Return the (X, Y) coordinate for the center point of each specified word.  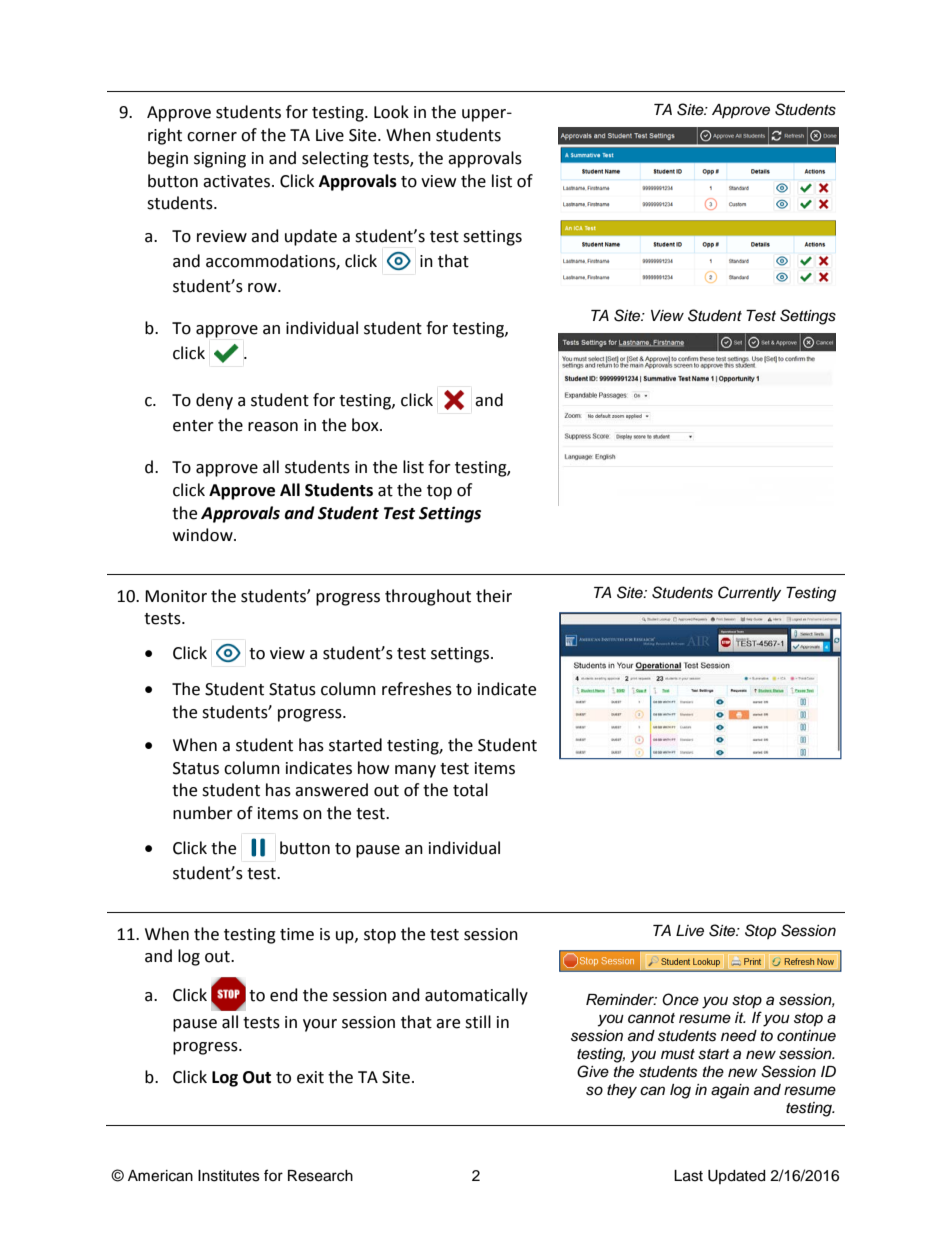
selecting (335, 159)
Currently (749, 594)
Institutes (229, 1176)
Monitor (176, 596)
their (494, 596)
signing (220, 160)
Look (391, 112)
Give (593, 1071)
